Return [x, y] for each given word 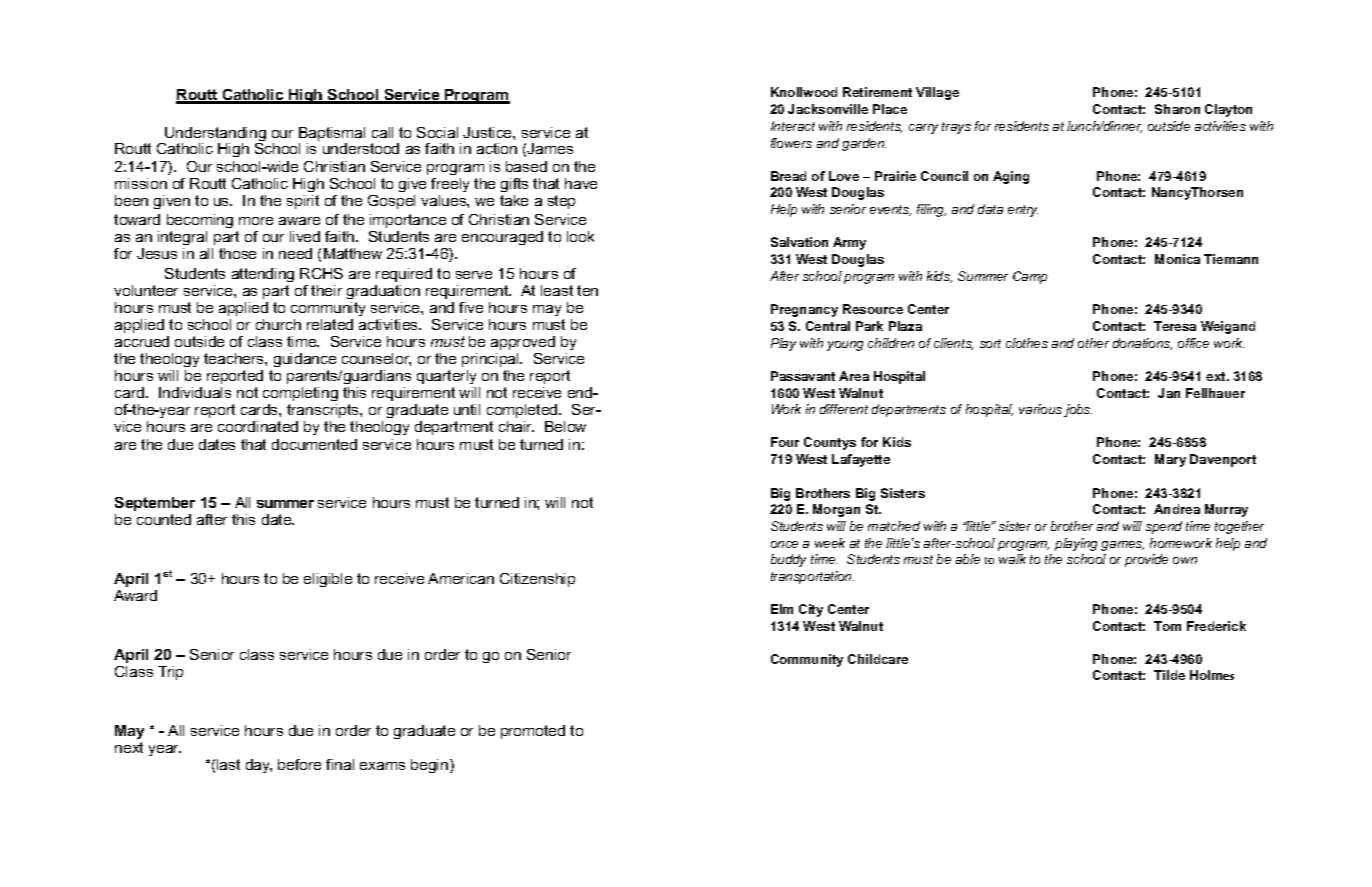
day [259, 766]
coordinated [258, 426]
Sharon [1177, 109]
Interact [793, 126]
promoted [533, 732]
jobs [1078, 410]
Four [785, 442]
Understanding [214, 135]
